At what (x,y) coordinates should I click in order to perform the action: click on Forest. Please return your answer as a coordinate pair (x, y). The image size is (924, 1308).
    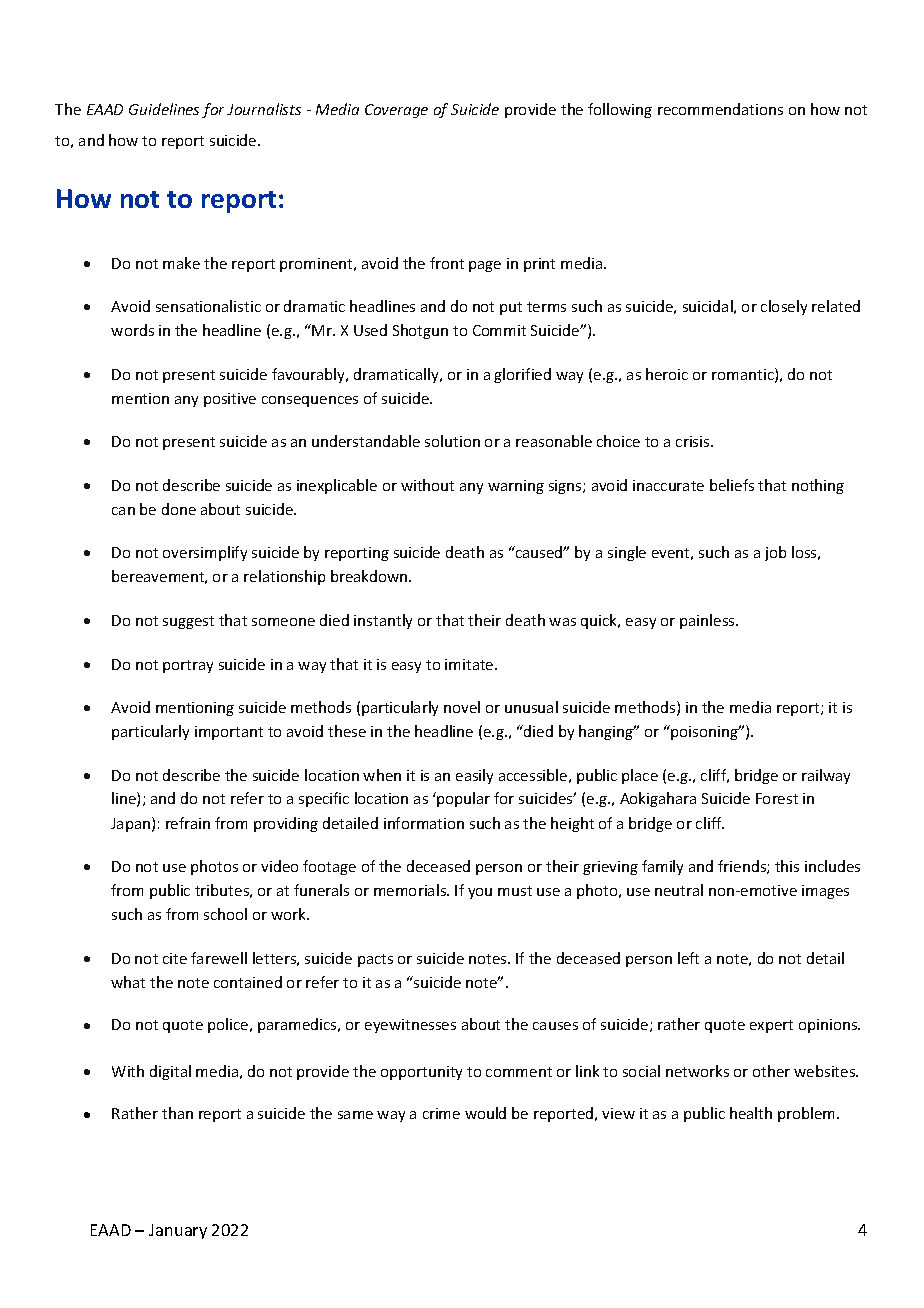
    Looking at the image, I should click on (777, 798).
